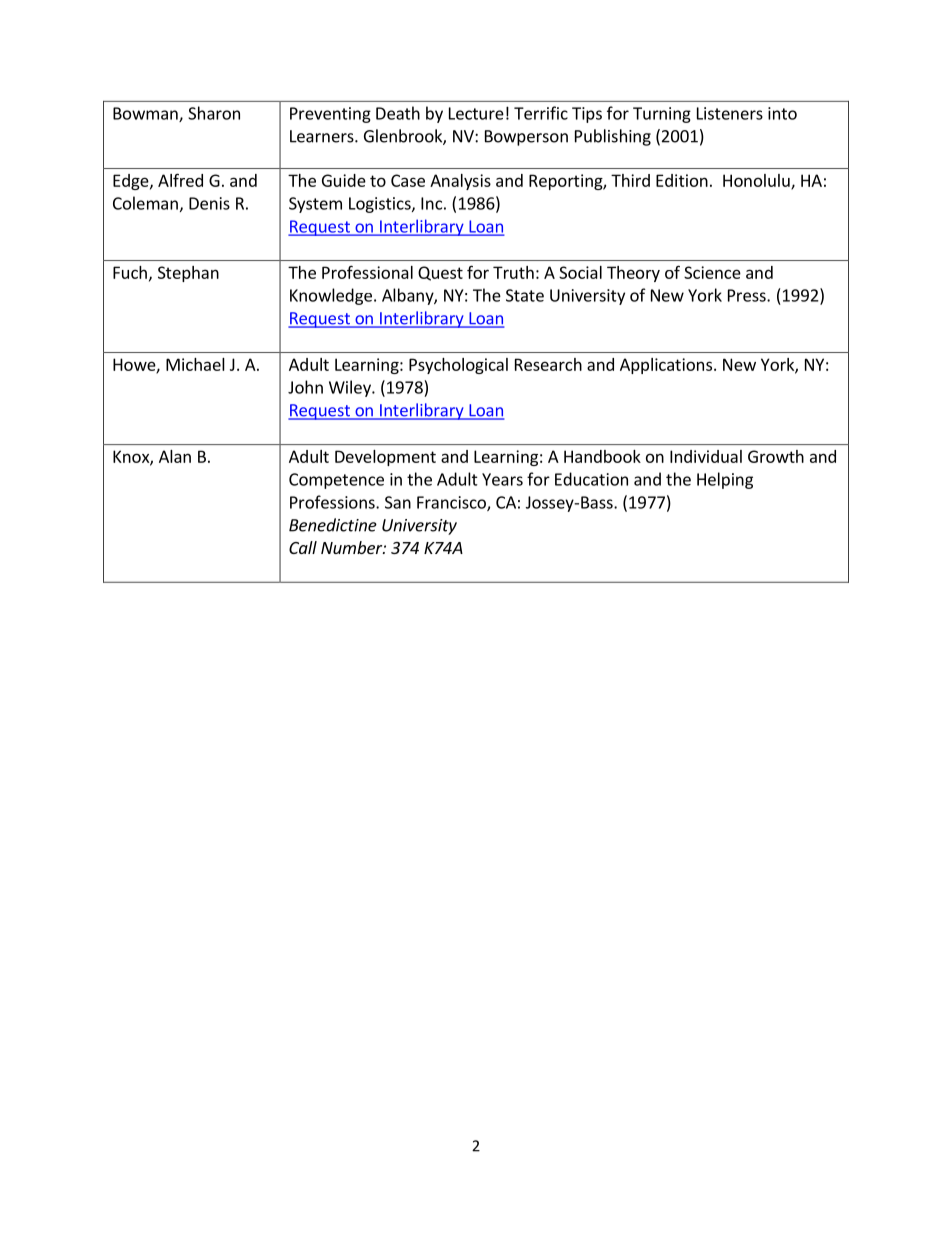 Image resolution: width=952 pixels, height=1233 pixels. Describe the element at coordinates (476, 113) in the page. I see `Lecture` at that location.
